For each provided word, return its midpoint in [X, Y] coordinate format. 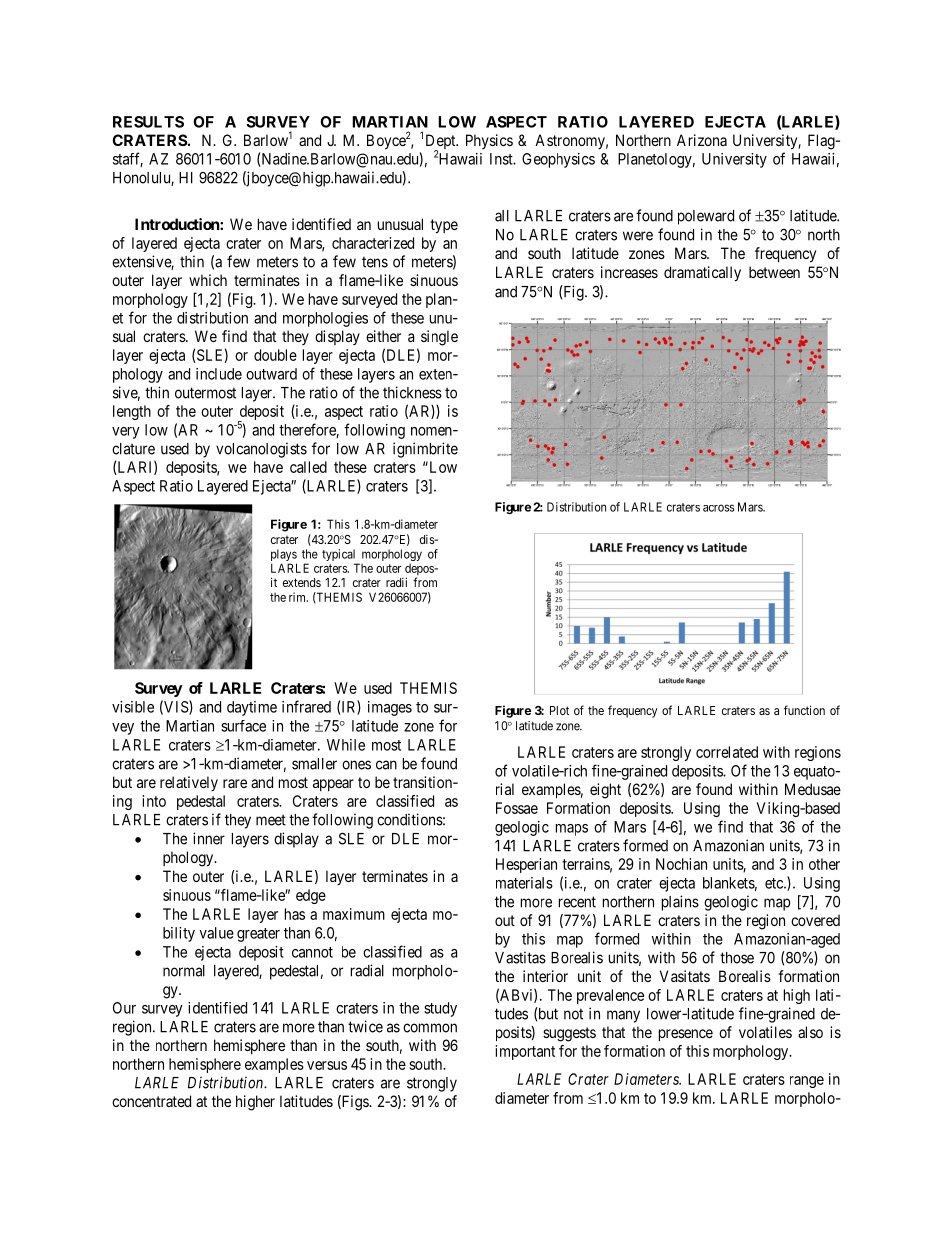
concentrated [151, 1101]
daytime [252, 708]
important [525, 1052]
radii [396, 582]
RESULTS [148, 122]
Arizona [702, 140]
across [718, 508]
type [444, 226]
